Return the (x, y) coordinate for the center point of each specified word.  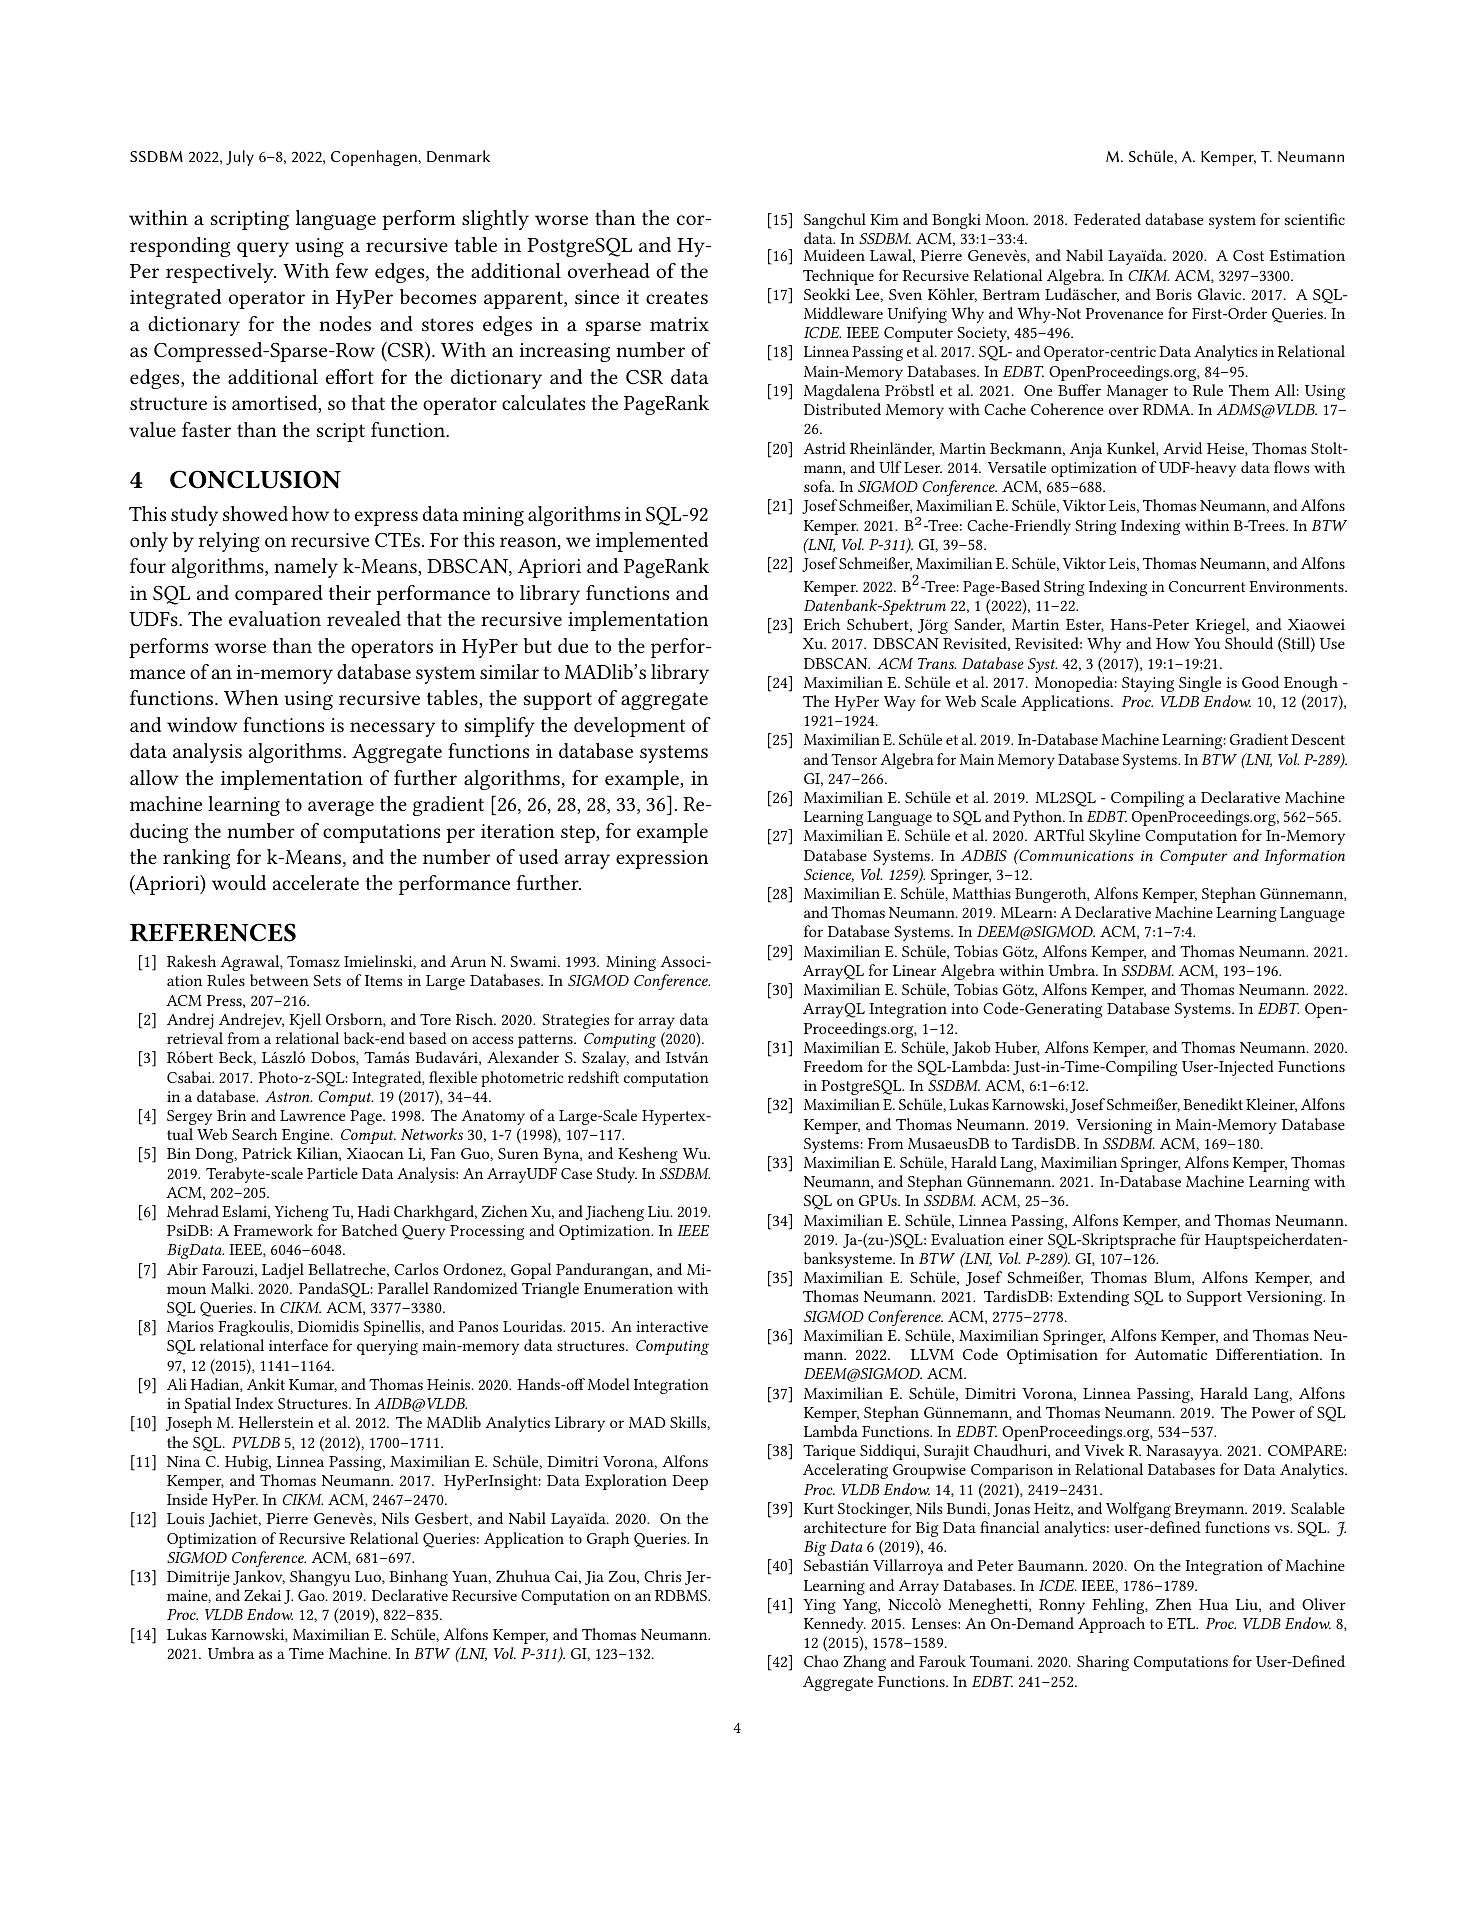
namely (306, 568)
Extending (1093, 1298)
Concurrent (1207, 586)
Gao (312, 1595)
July (240, 158)
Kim (884, 219)
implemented (652, 542)
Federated (1107, 219)
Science (829, 875)
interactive (672, 1326)
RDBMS (682, 1595)
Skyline (1114, 837)
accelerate (316, 882)
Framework (273, 1230)
